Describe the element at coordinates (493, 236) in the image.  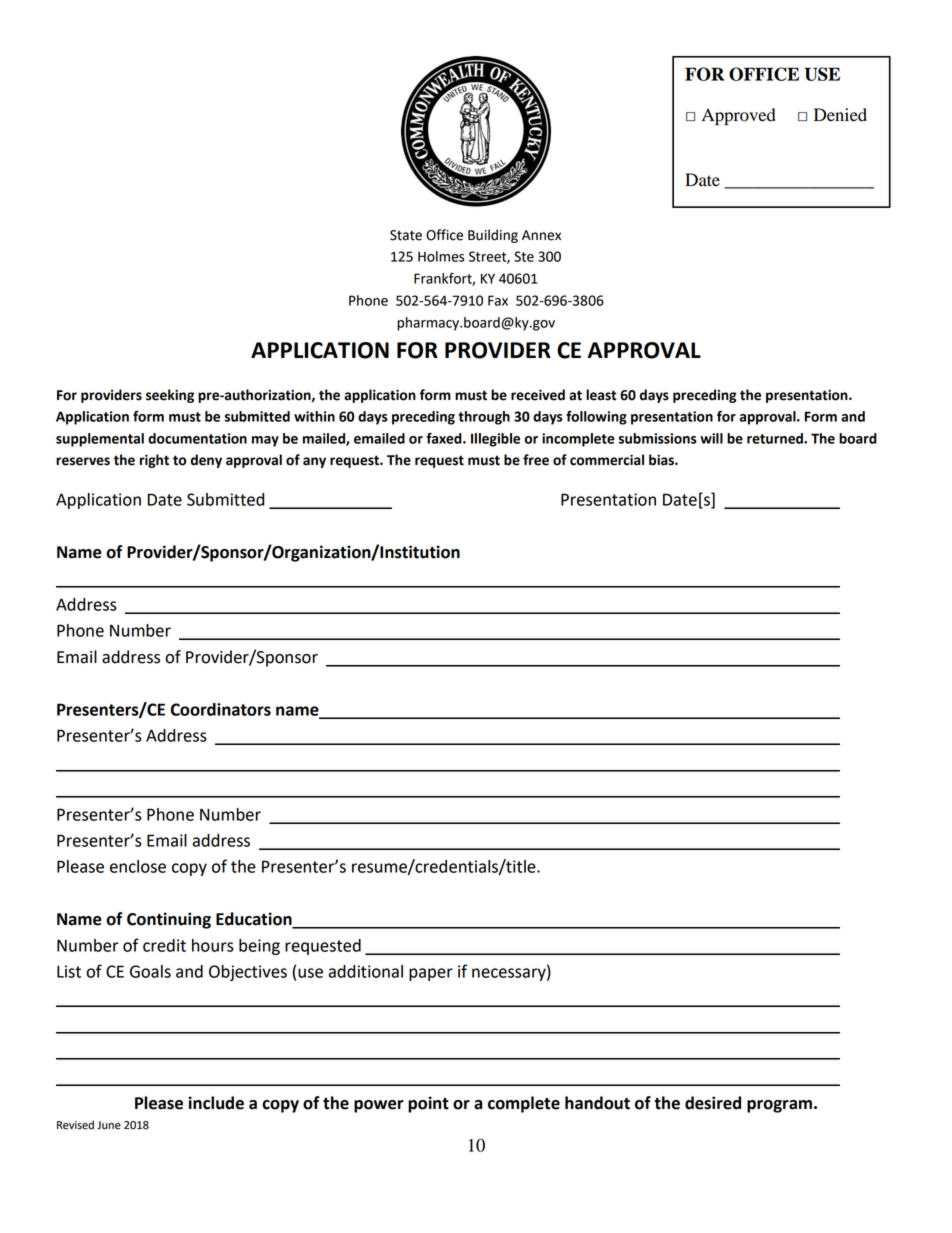
I see `Building` at that location.
